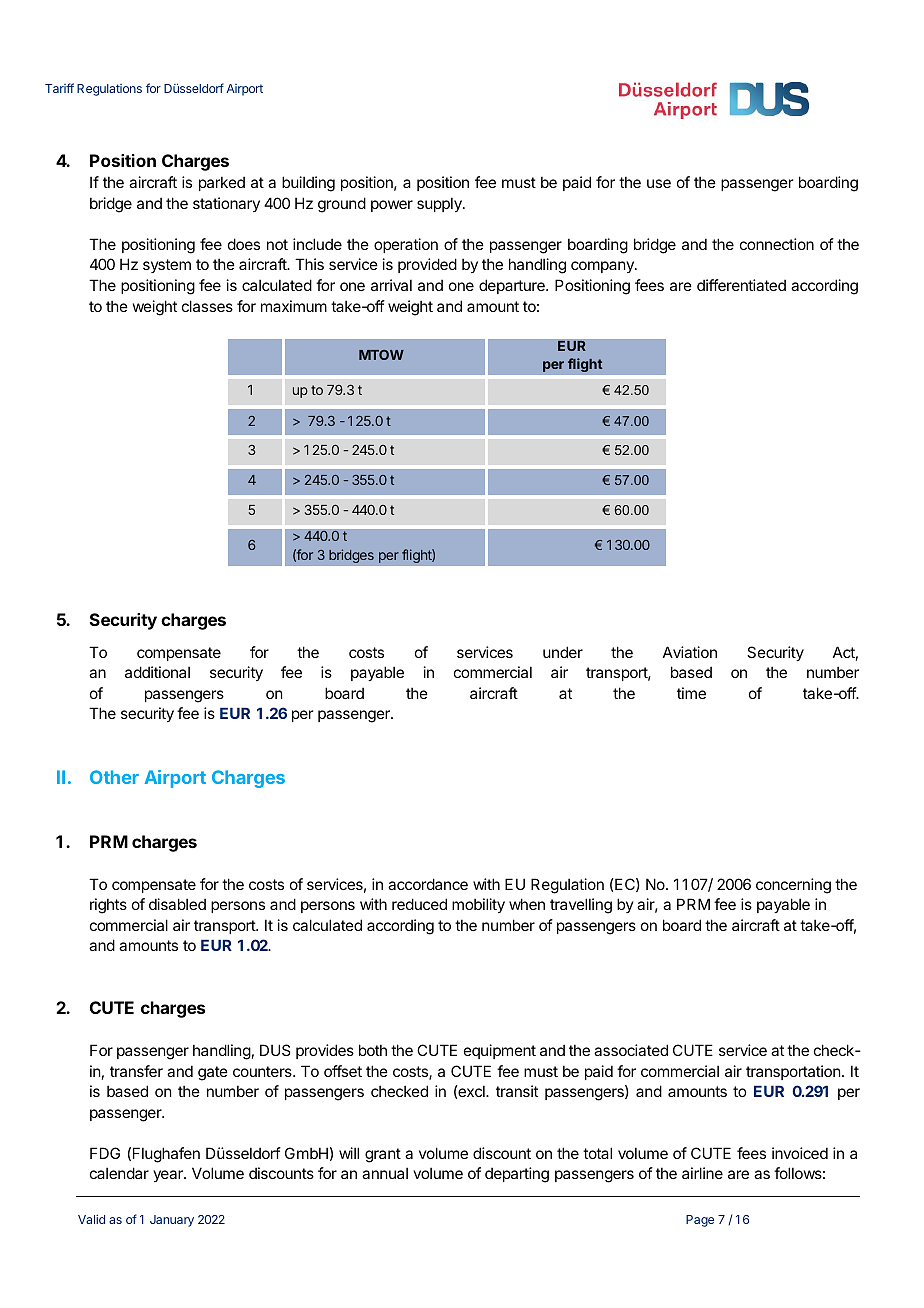  Describe the element at coordinates (659, 183) in the screenshot. I see `use` at that location.
